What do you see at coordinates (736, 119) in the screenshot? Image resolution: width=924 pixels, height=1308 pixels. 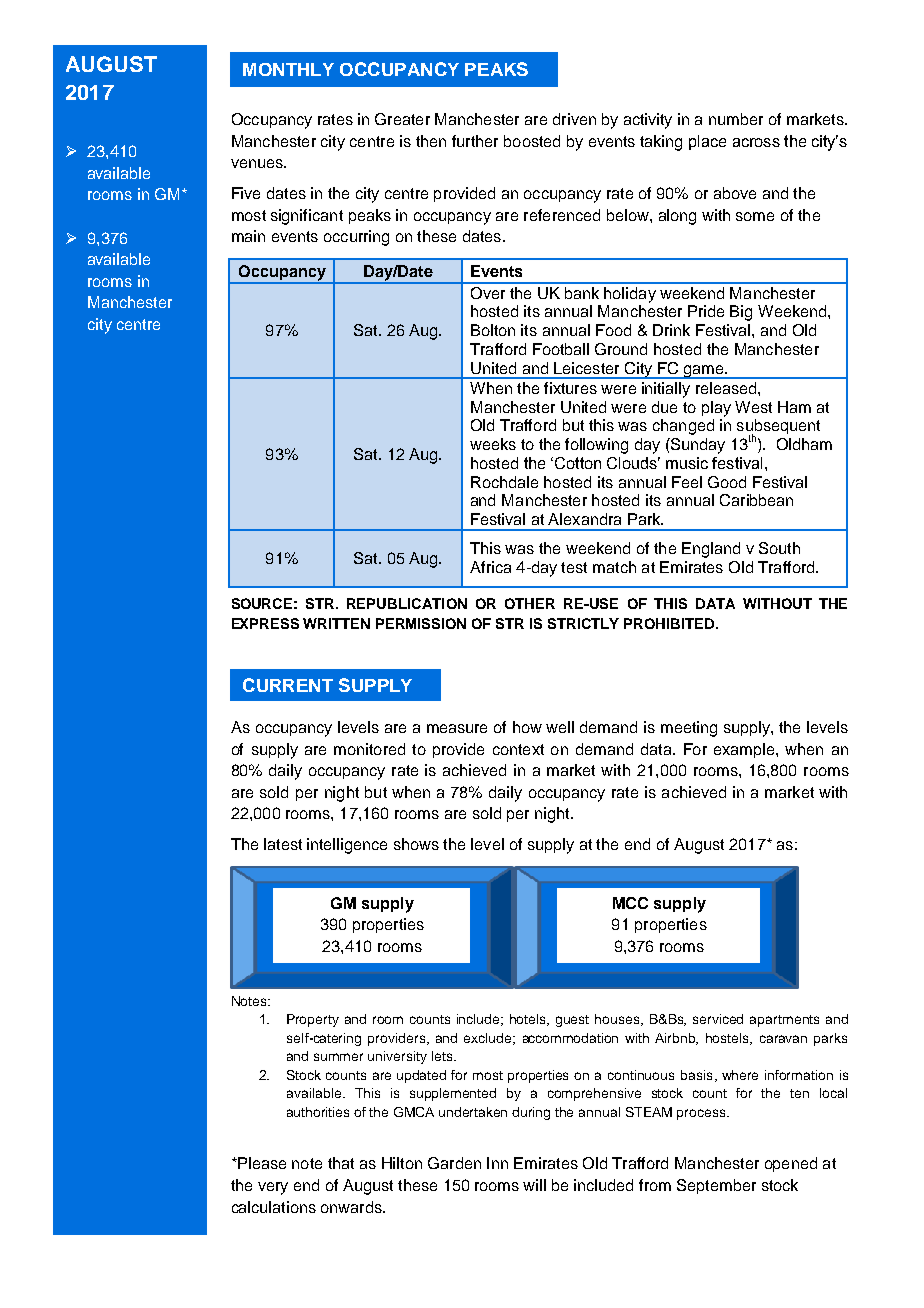 I see `number` at bounding box center [736, 119].
